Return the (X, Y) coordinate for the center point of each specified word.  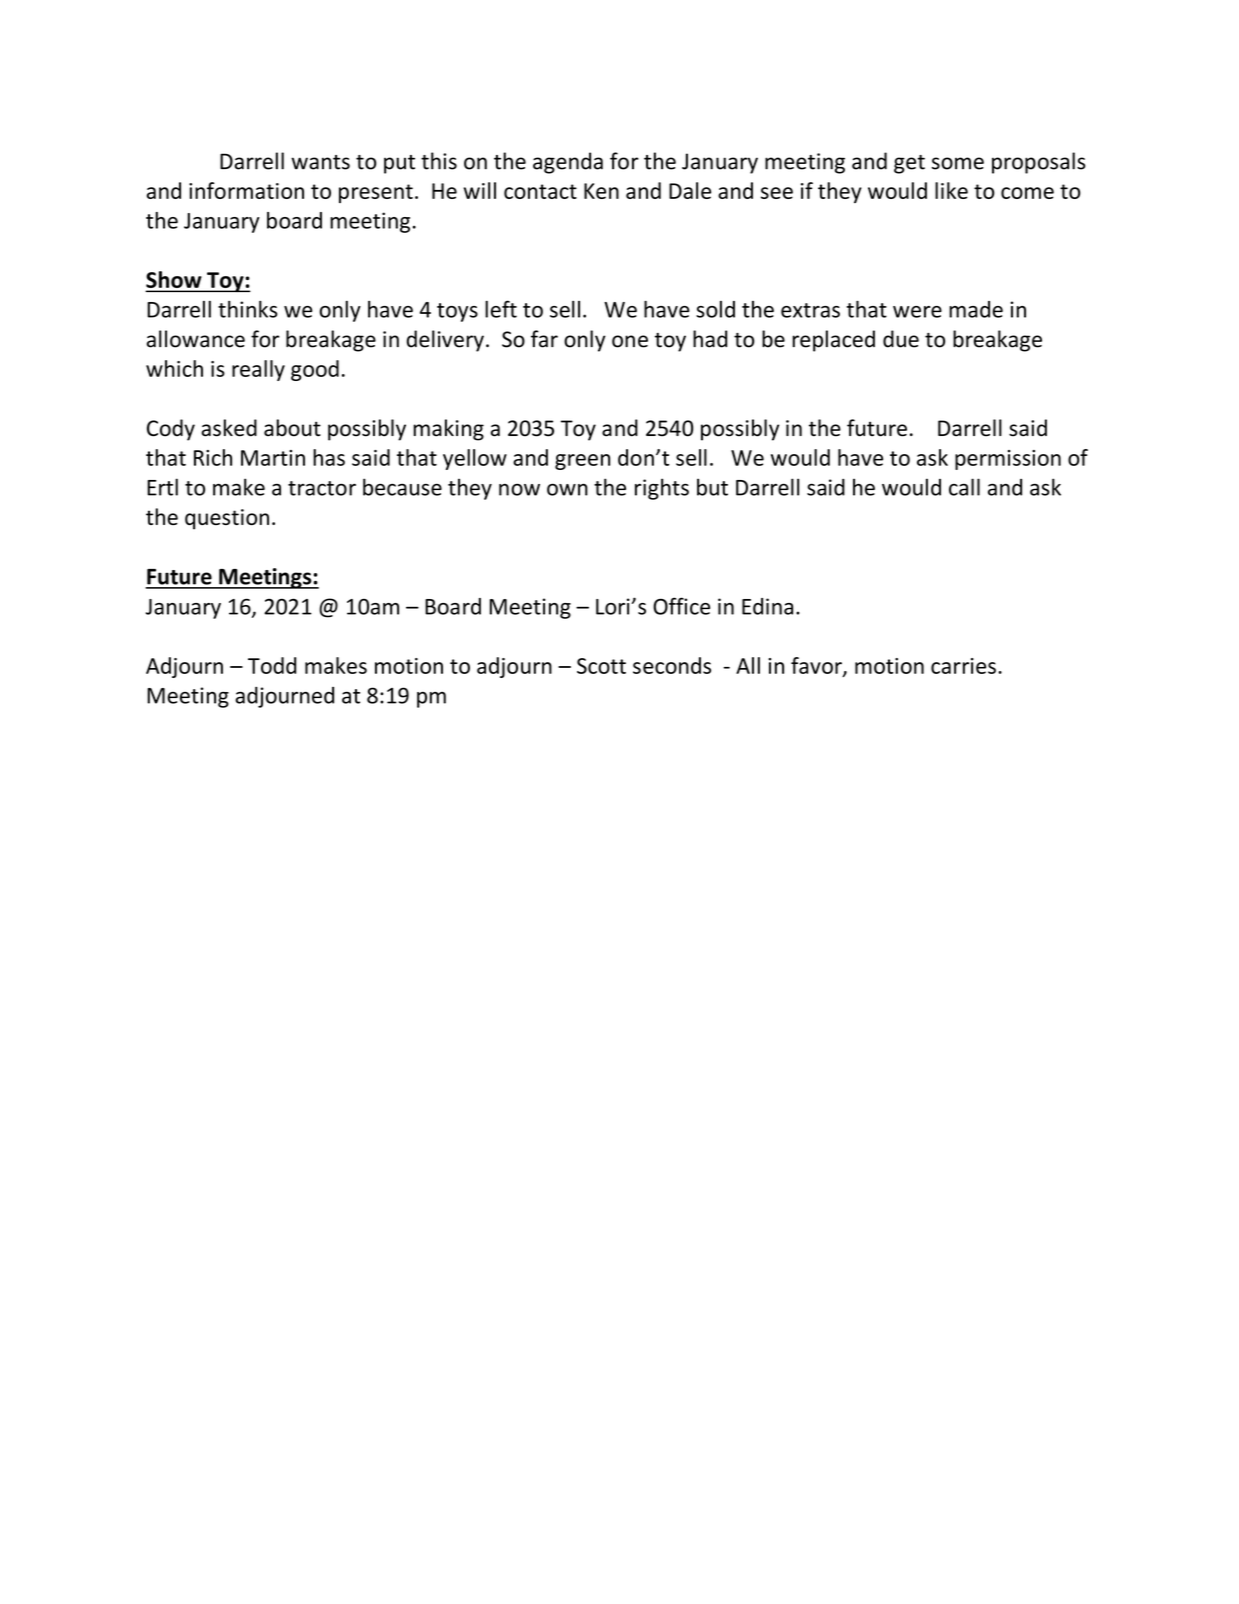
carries (963, 666)
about (292, 428)
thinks (248, 309)
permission (1008, 460)
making (448, 430)
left (501, 309)
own (567, 489)
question (227, 519)
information (246, 190)
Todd (272, 665)
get (909, 164)
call (964, 487)
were (917, 312)
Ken (601, 191)
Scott (601, 666)
